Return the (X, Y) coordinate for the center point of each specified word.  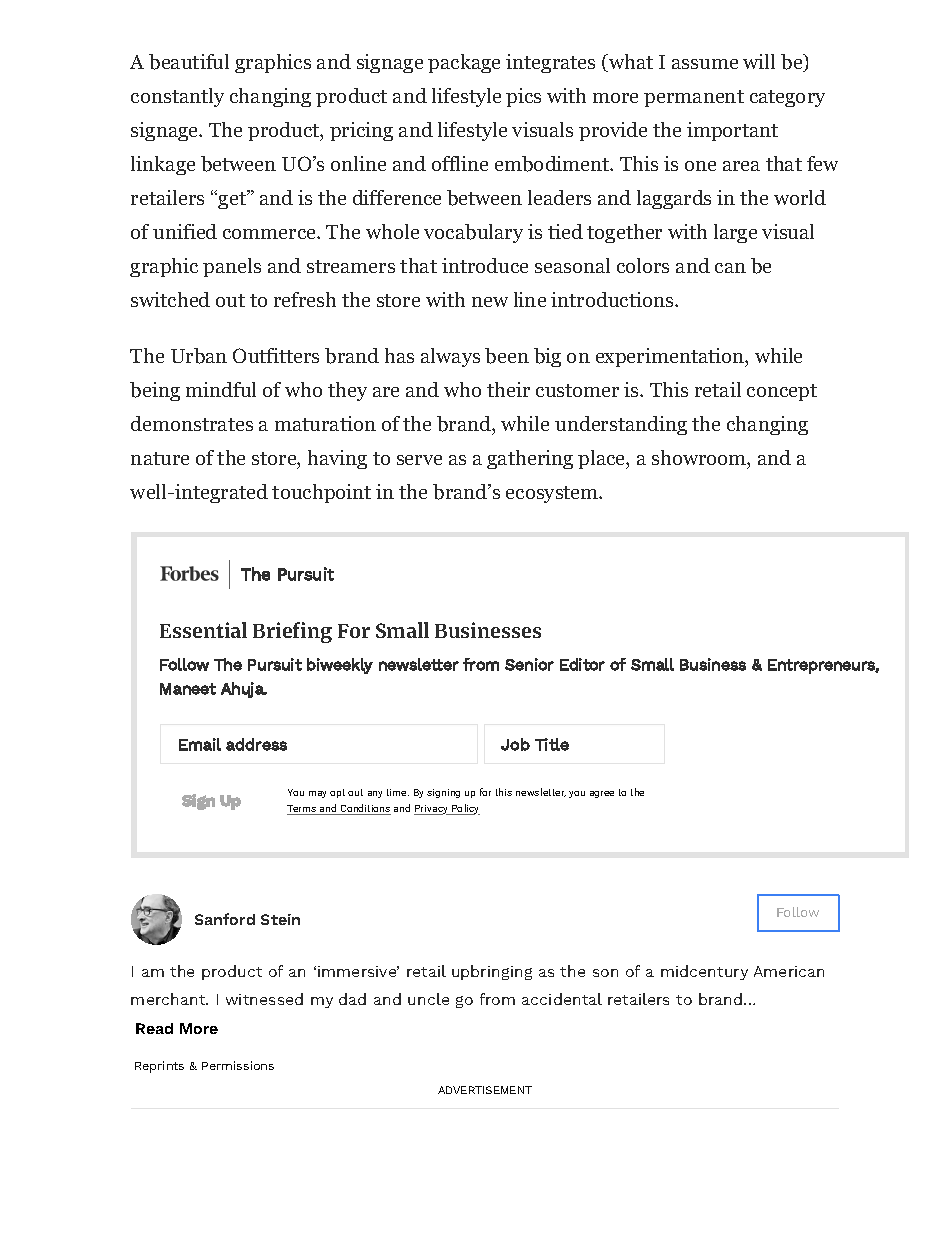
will (759, 61)
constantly (177, 97)
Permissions (238, 1065)
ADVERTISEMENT (485, 1090)
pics (523, 97)
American (789, 971)
